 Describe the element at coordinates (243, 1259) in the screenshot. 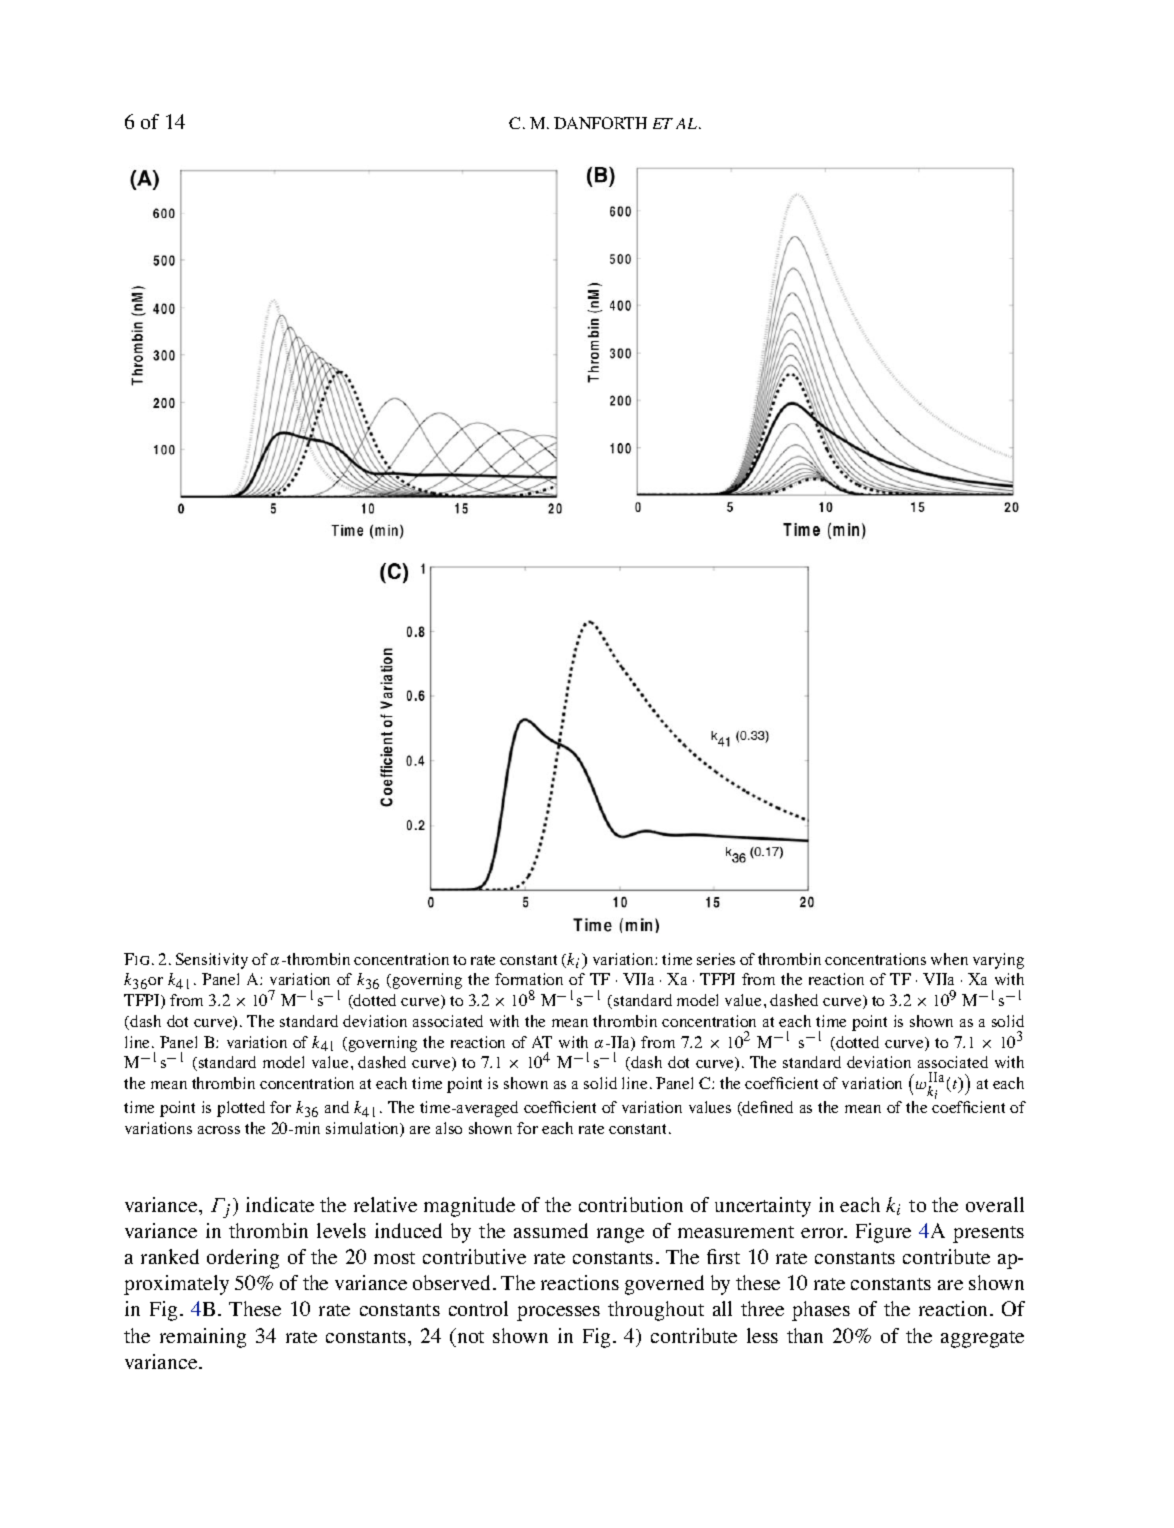

I see `ordering` at that location.
